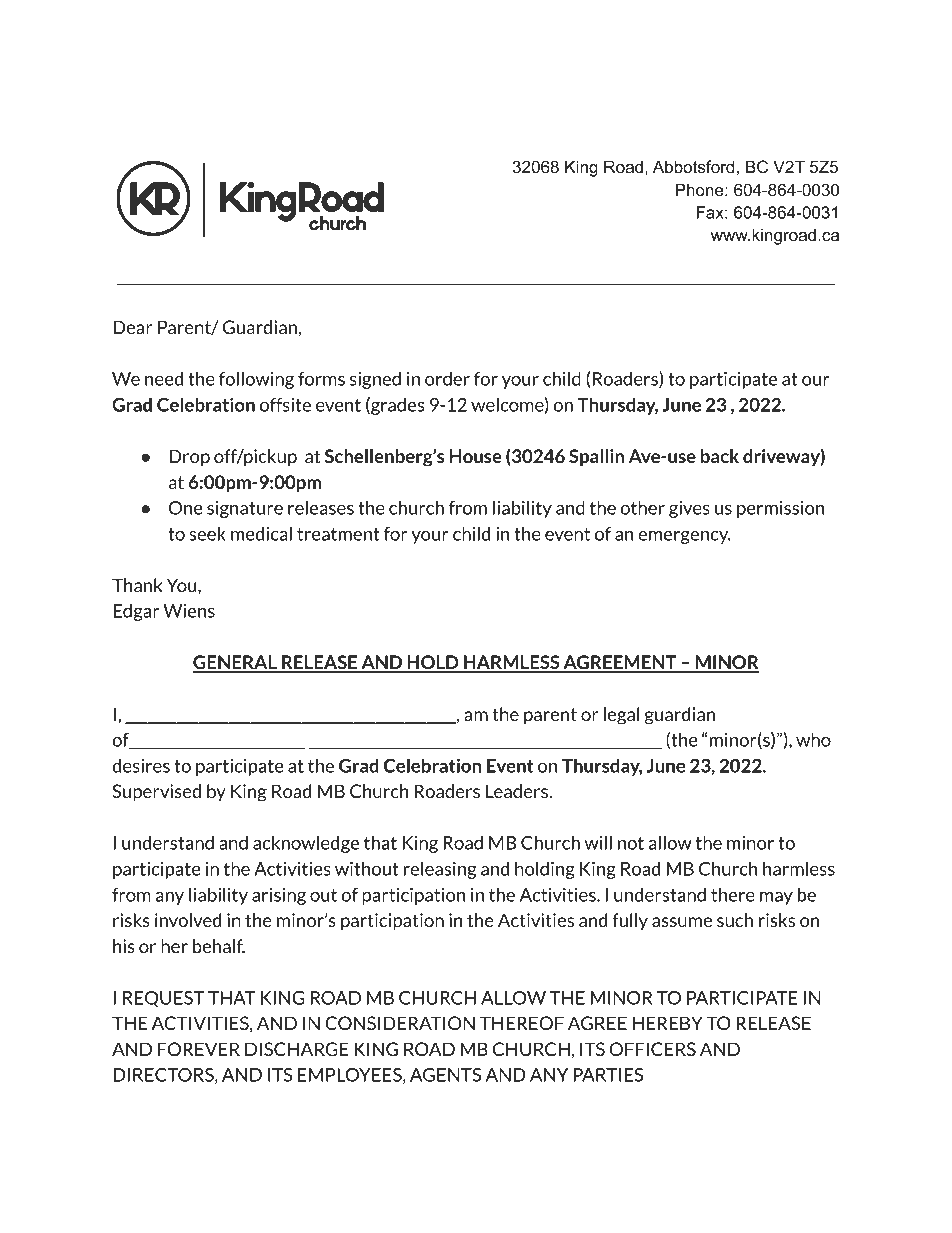 The image size is (952, 1233). I want to click on gives, so click(689, 509).
